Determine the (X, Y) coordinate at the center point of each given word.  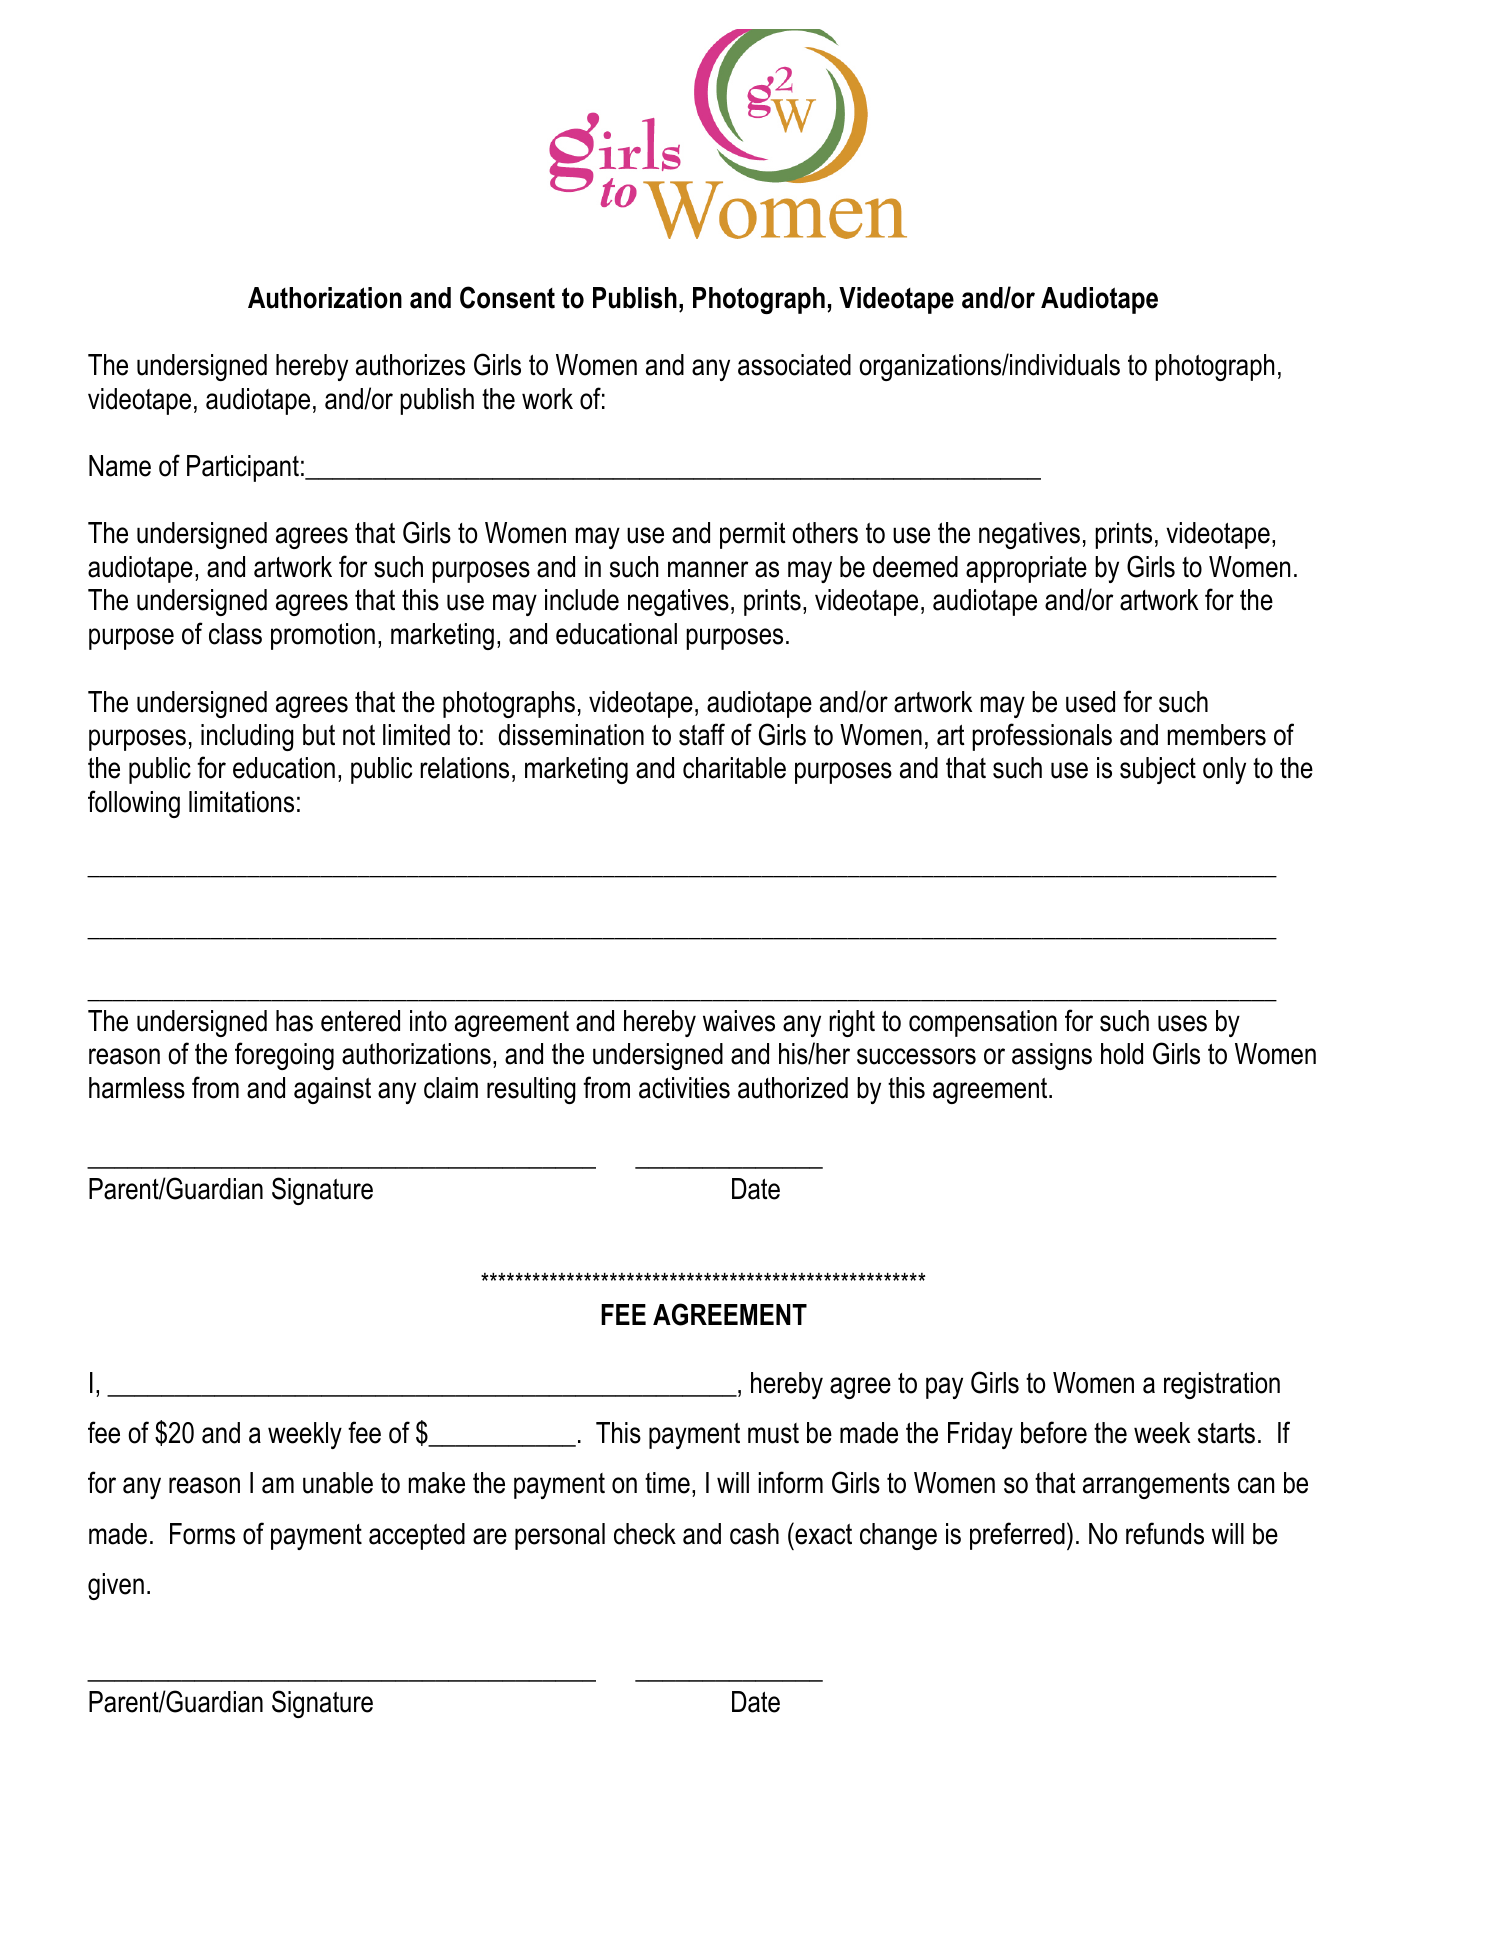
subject (1158, 770)
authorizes (410, 365)
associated (794, 365)
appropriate (1026, 569)
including (247, 737)
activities (684, 1088)
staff (702, 734)
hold (1122, 1054)
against (332, 1090)
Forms (202, 1534)
